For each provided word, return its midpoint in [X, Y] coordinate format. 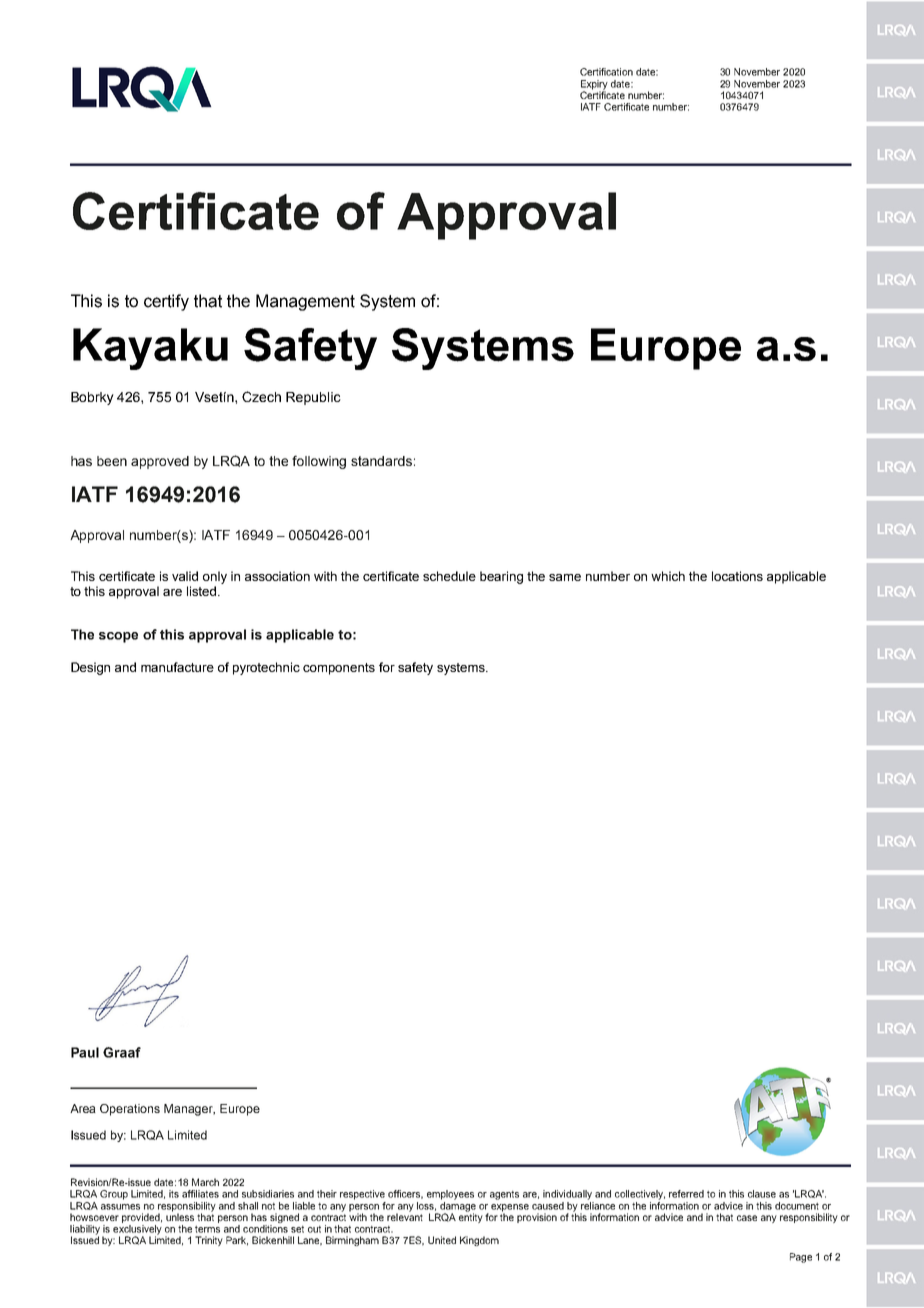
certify [166, 302]
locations [737, 576]
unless [180, 1216]
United [442, 1240]
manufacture [177, 667]
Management [305, 302]
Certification [606, 72]
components [339, 669]
